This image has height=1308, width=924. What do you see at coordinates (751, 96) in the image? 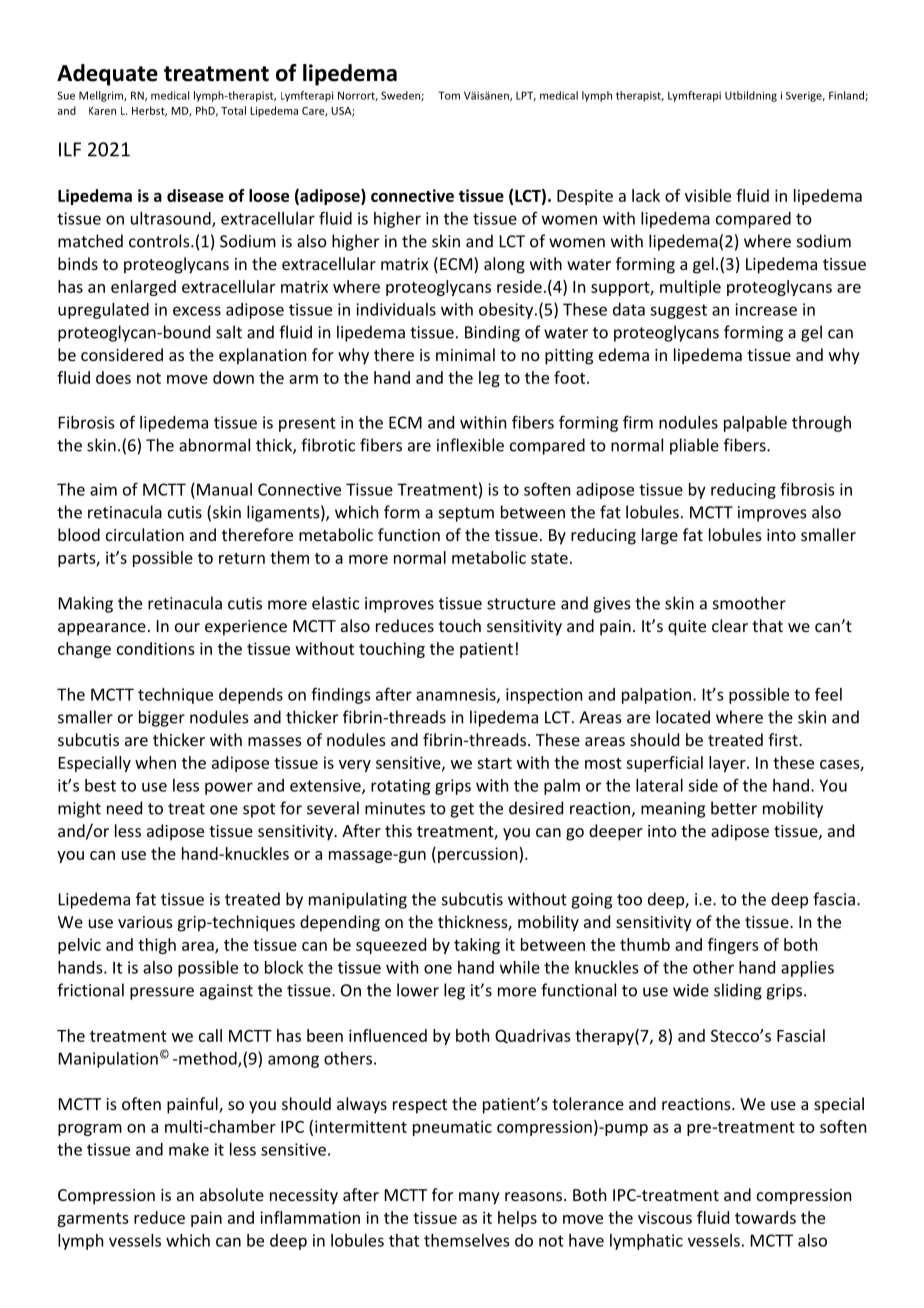
I see `Utbildning` at bounding box center [751, 96].
